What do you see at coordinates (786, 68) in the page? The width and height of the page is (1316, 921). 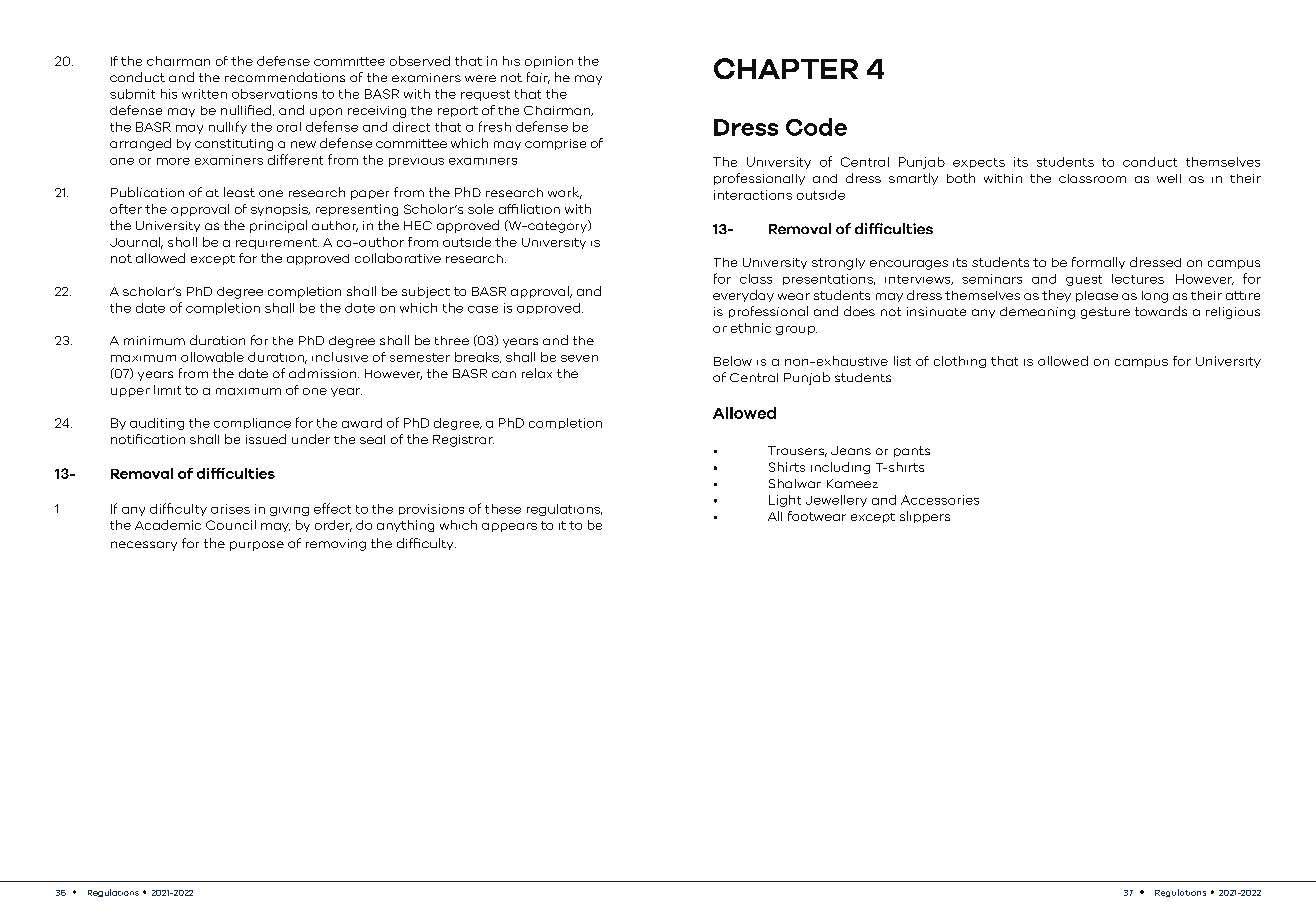 I see `CHAPTER` at bounding box center [786, 68].
